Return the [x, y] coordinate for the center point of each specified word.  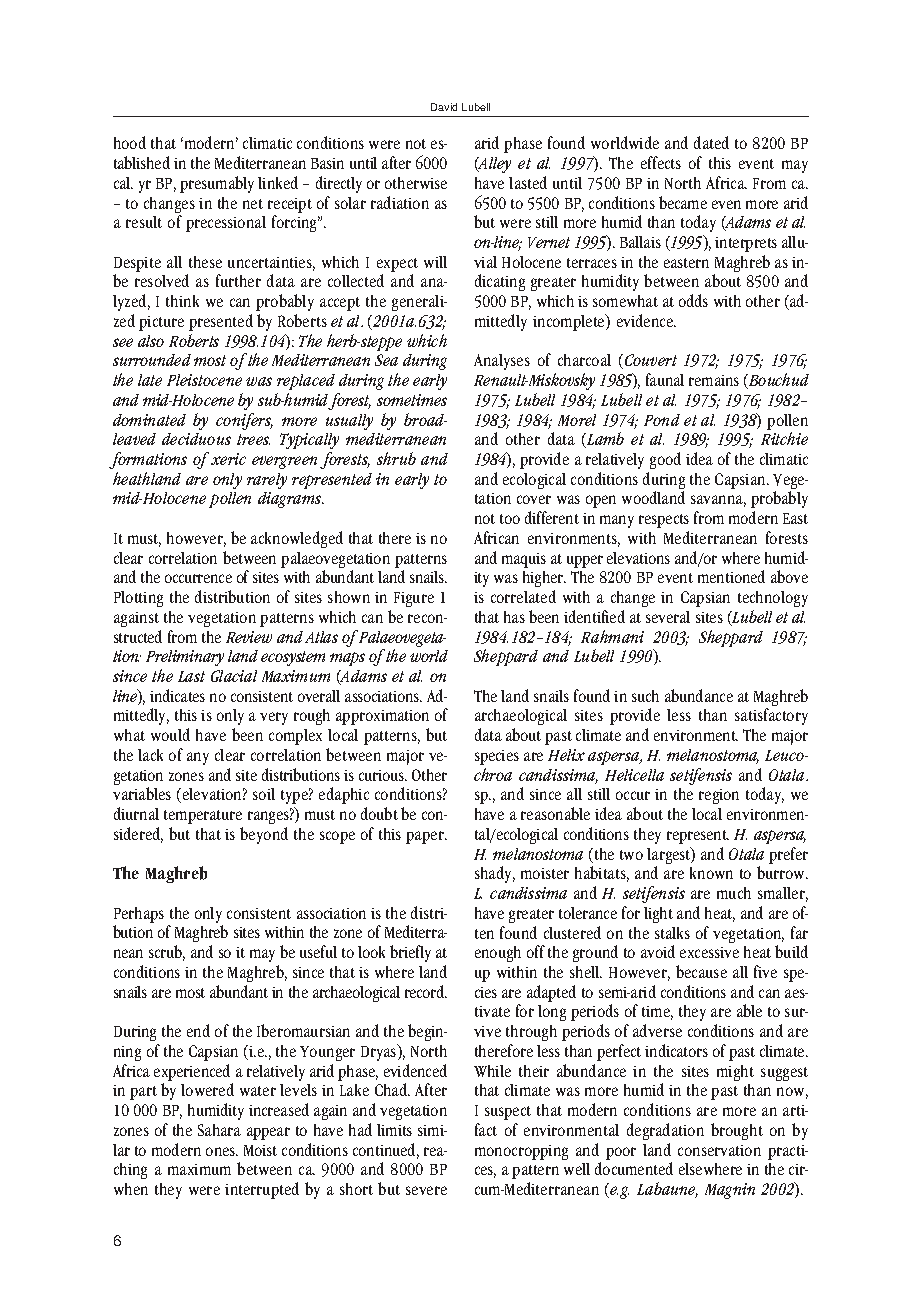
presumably [217, 184]
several [668, 617]
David [444, 107]
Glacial [234, 676]
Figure [414, 599]
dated [711, 142]
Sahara [219, 1130]
